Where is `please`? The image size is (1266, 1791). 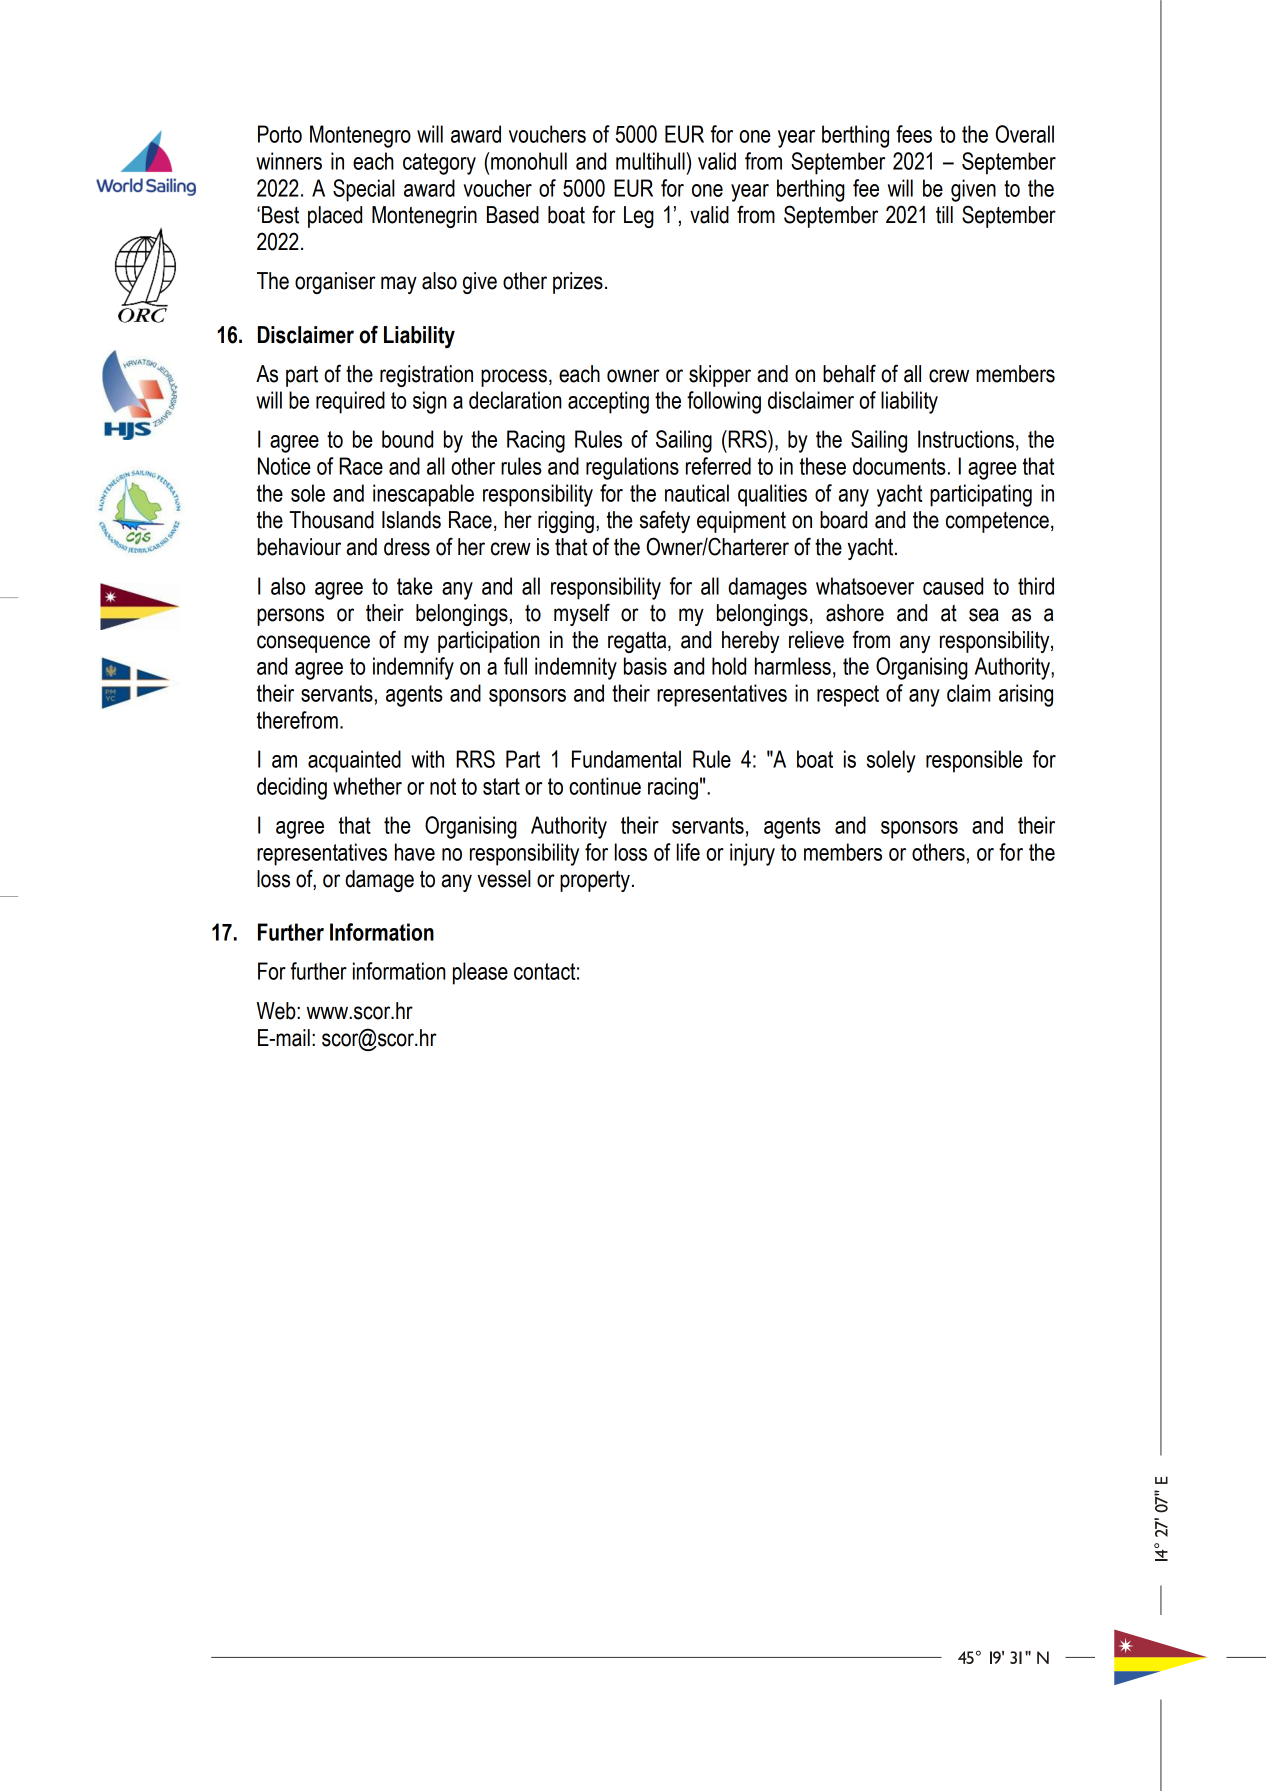 please is located at coordinates (480, 973).
